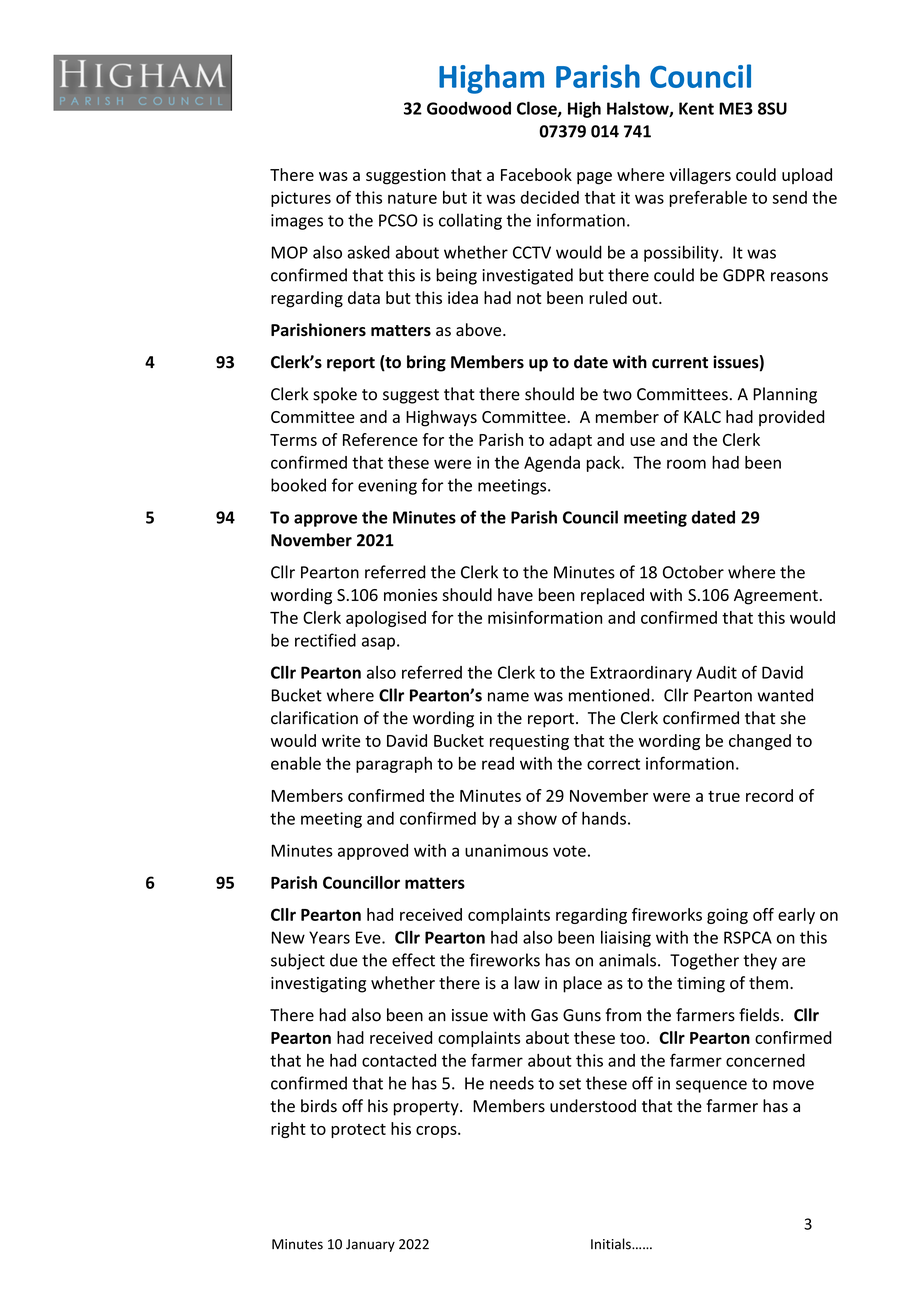 This image has width=924, height=1308. What do you see at coordinates (711, 1086) in the image?
I see `sequence` at bounding box center [711, 1086].
